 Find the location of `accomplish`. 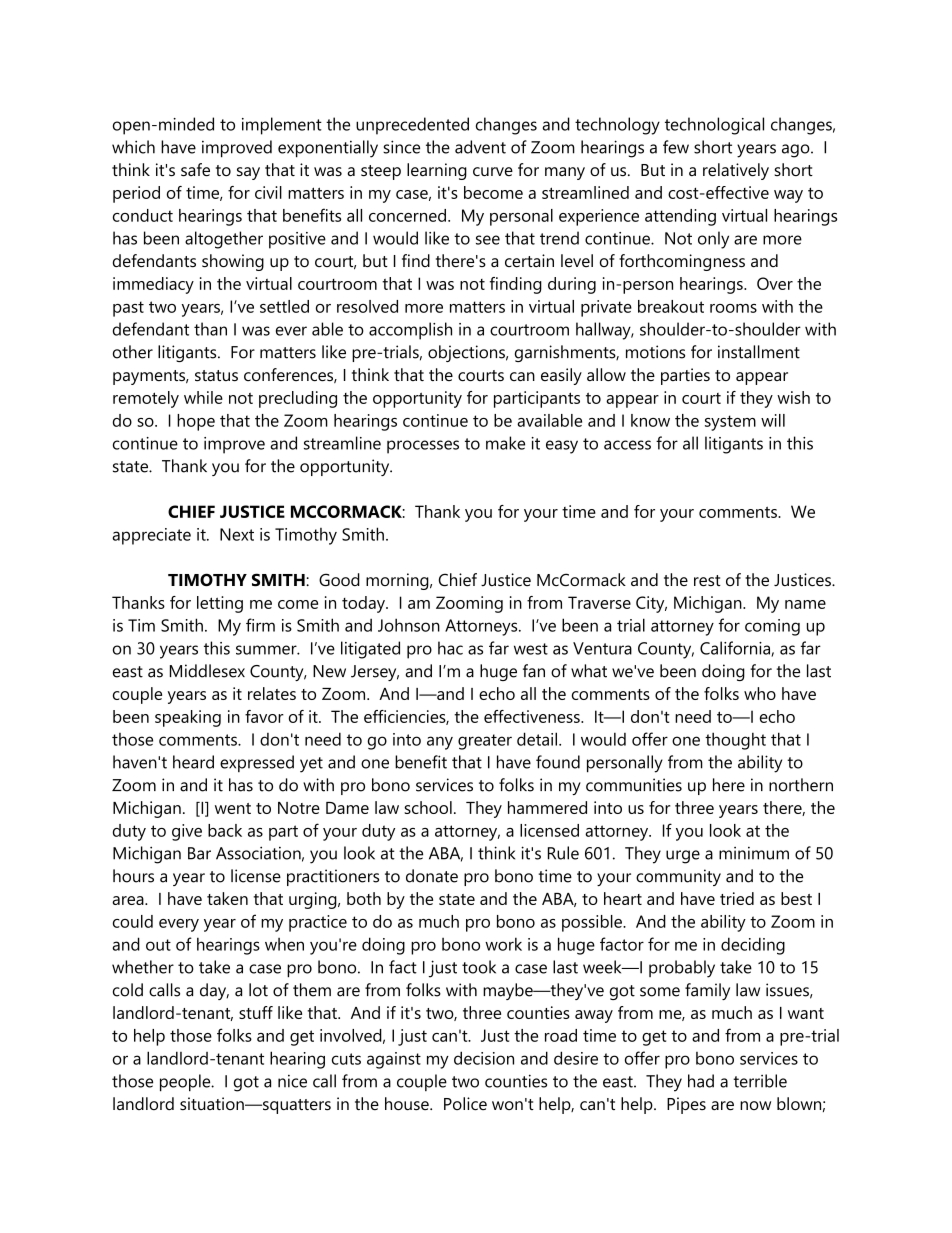

accomplish is located at coordinates (410, 331).
